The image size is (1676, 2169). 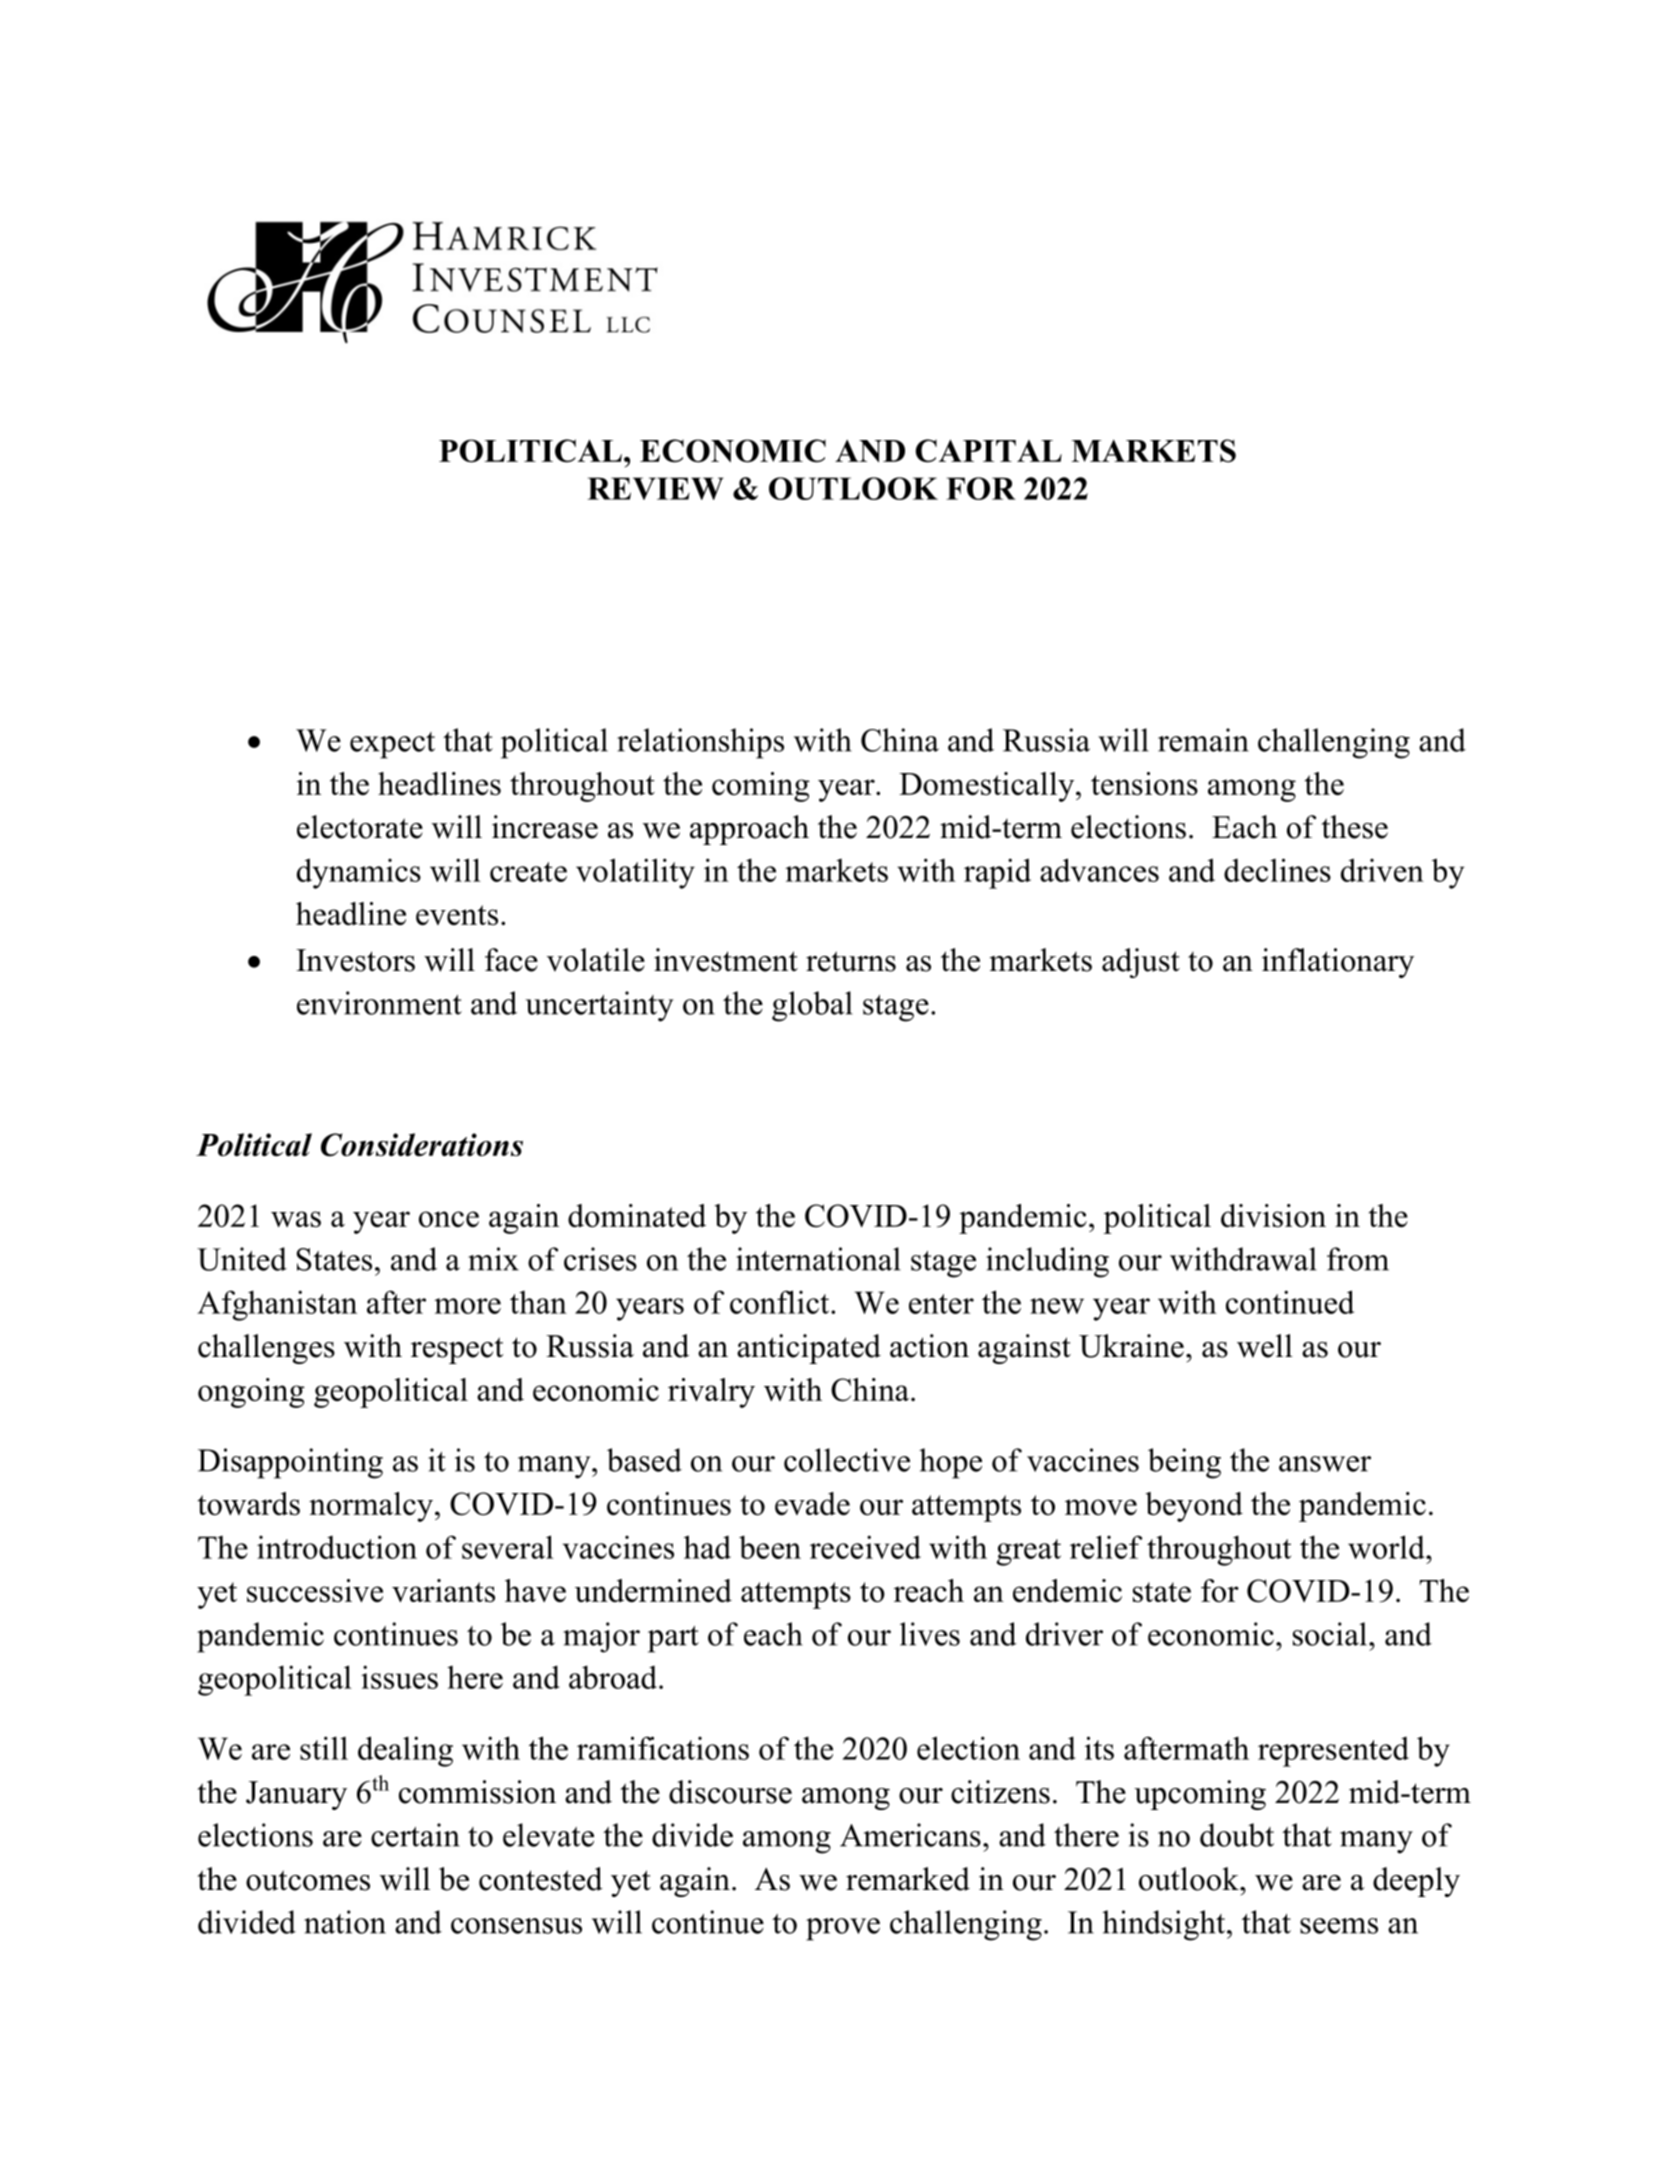 What do you see at coordinates (1237, 1835) in the document?
I see `doubt` at bounding box center [1237, 1835].
